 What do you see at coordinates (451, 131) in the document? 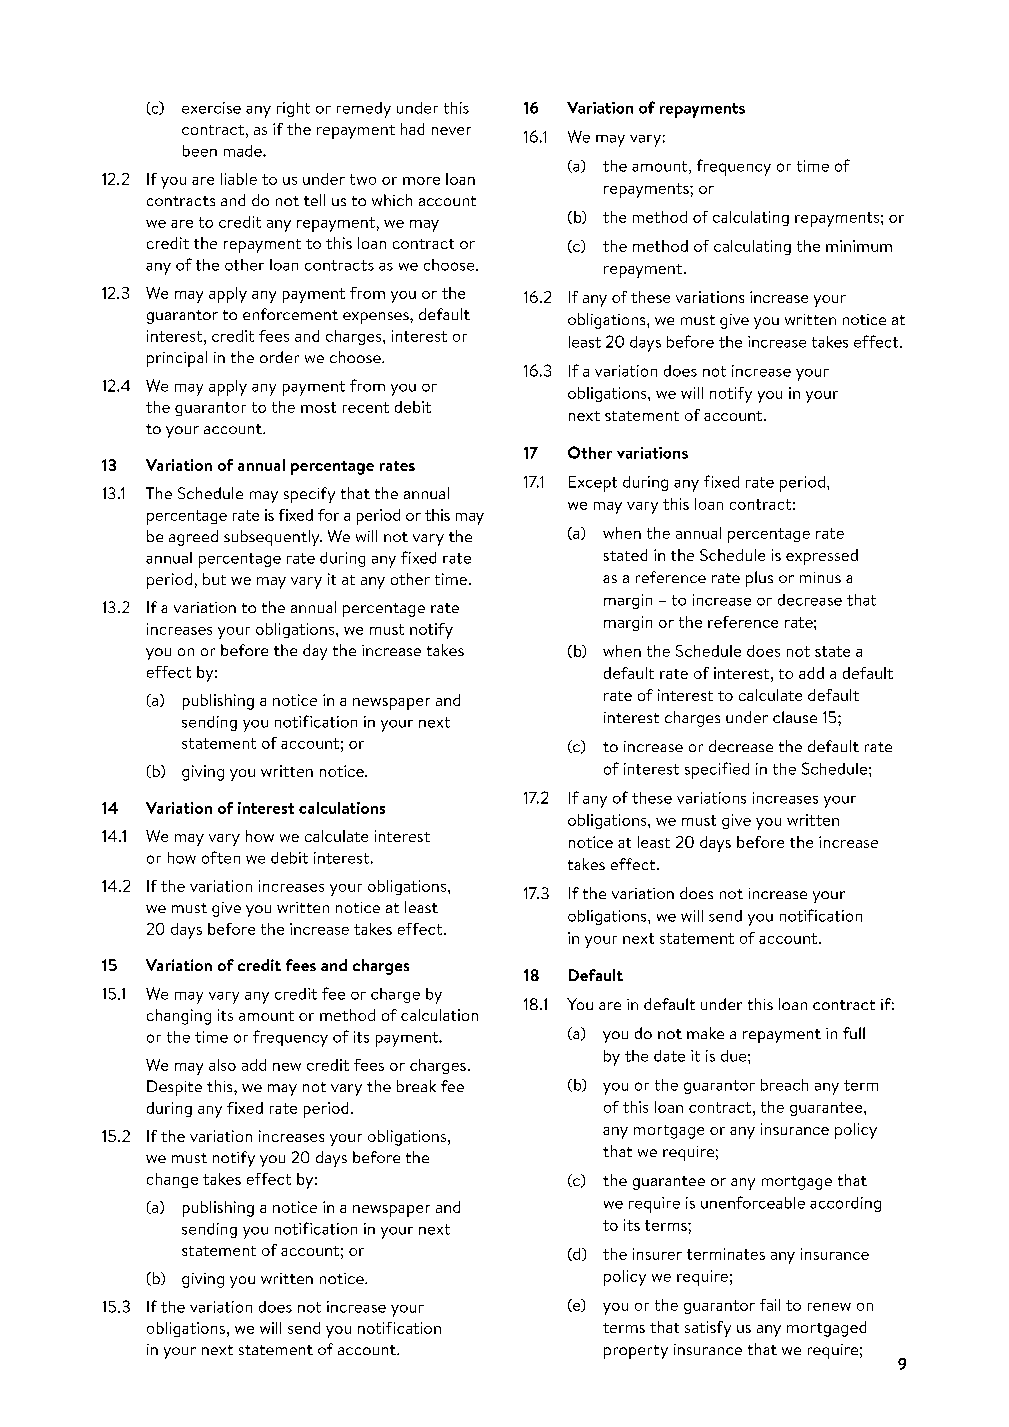
I see `never` at bounding box center [451, 131].
